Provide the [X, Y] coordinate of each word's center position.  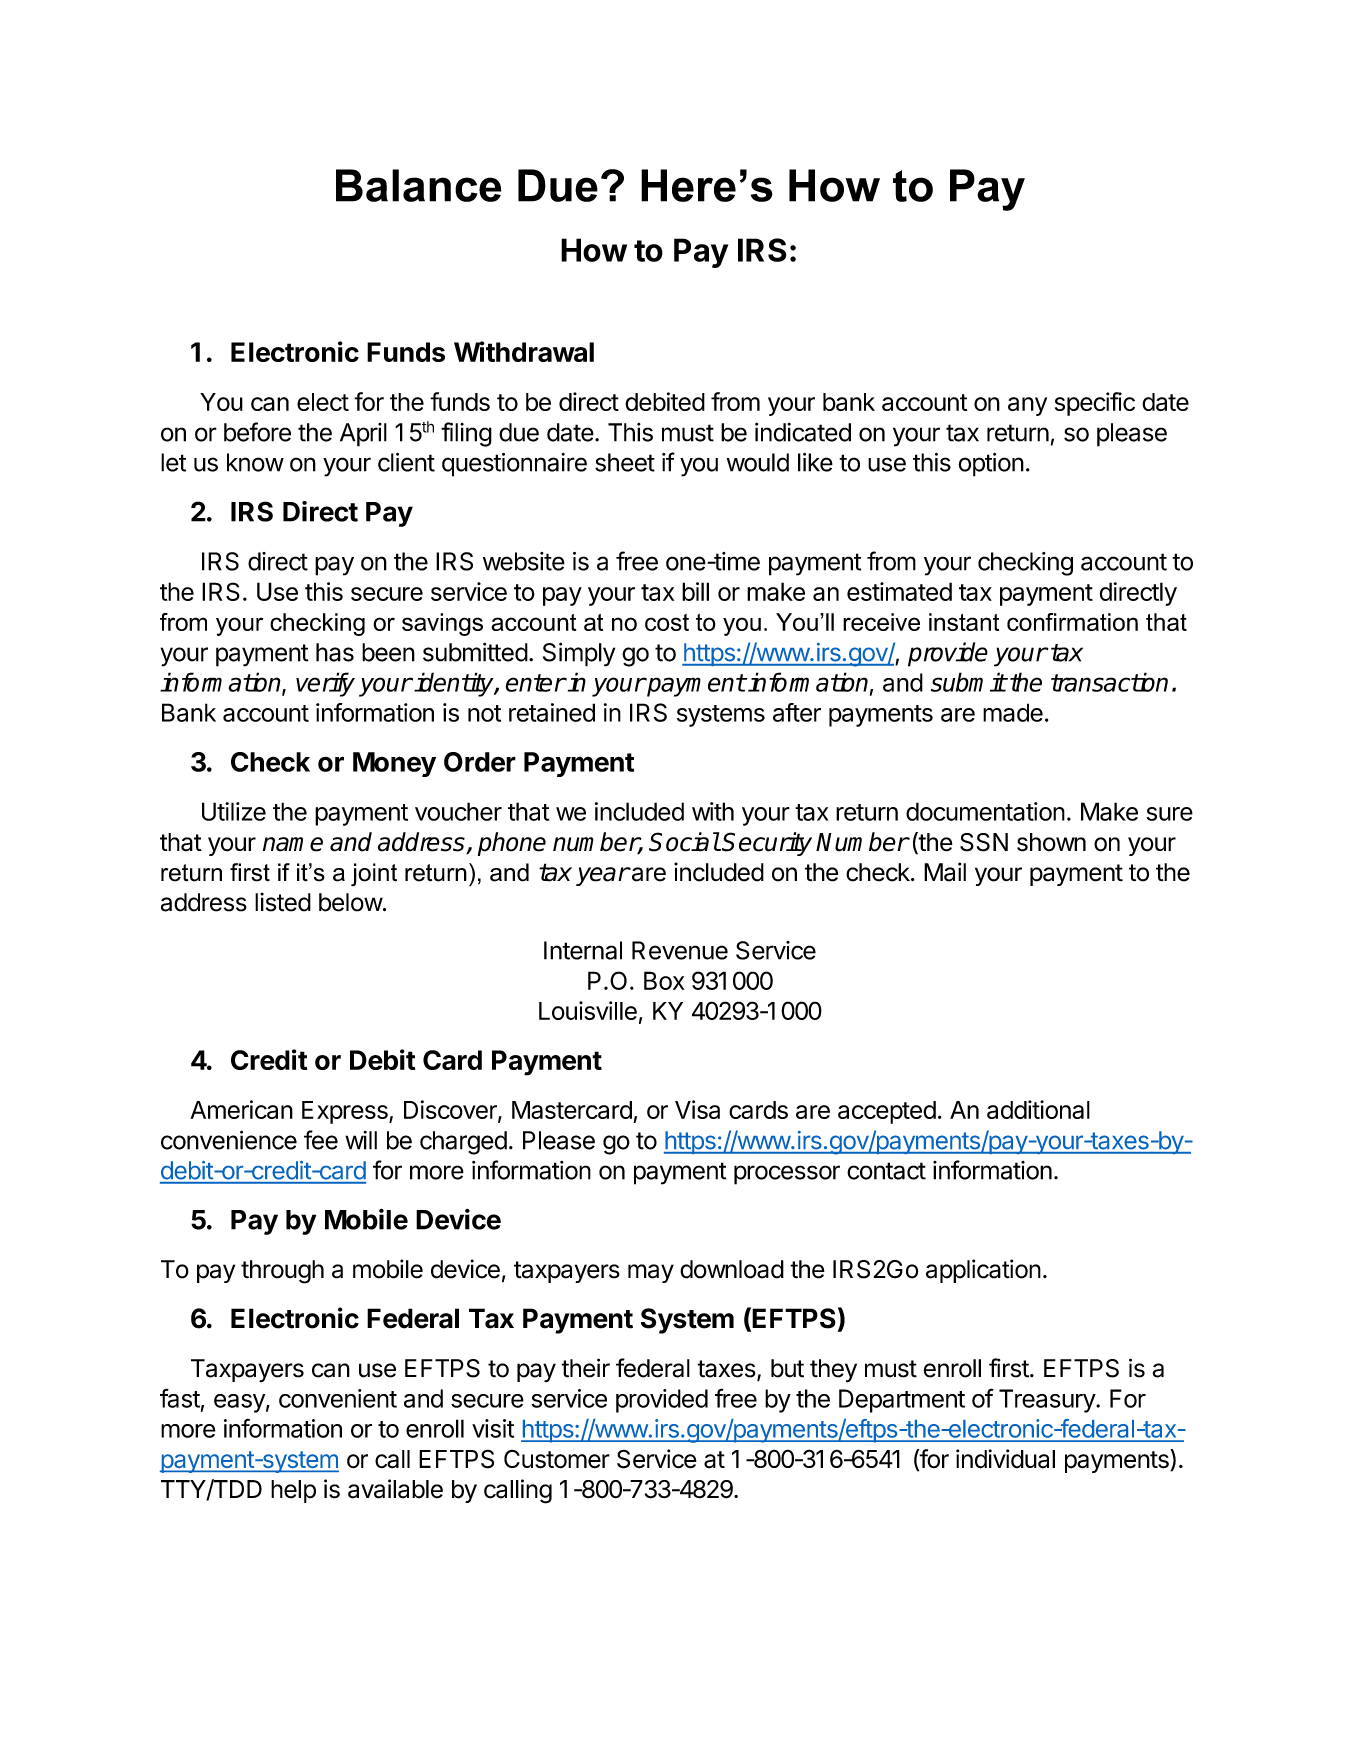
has [335, 652]
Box [664, 980]
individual [1005, 1459]
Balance [419, 185]
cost [667, 622]
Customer [557, 1459]
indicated [803, 432]
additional [1038, 1109]
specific [1095, 404]
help [293, 1491]
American [241, 1109]
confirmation [1072, 622]
